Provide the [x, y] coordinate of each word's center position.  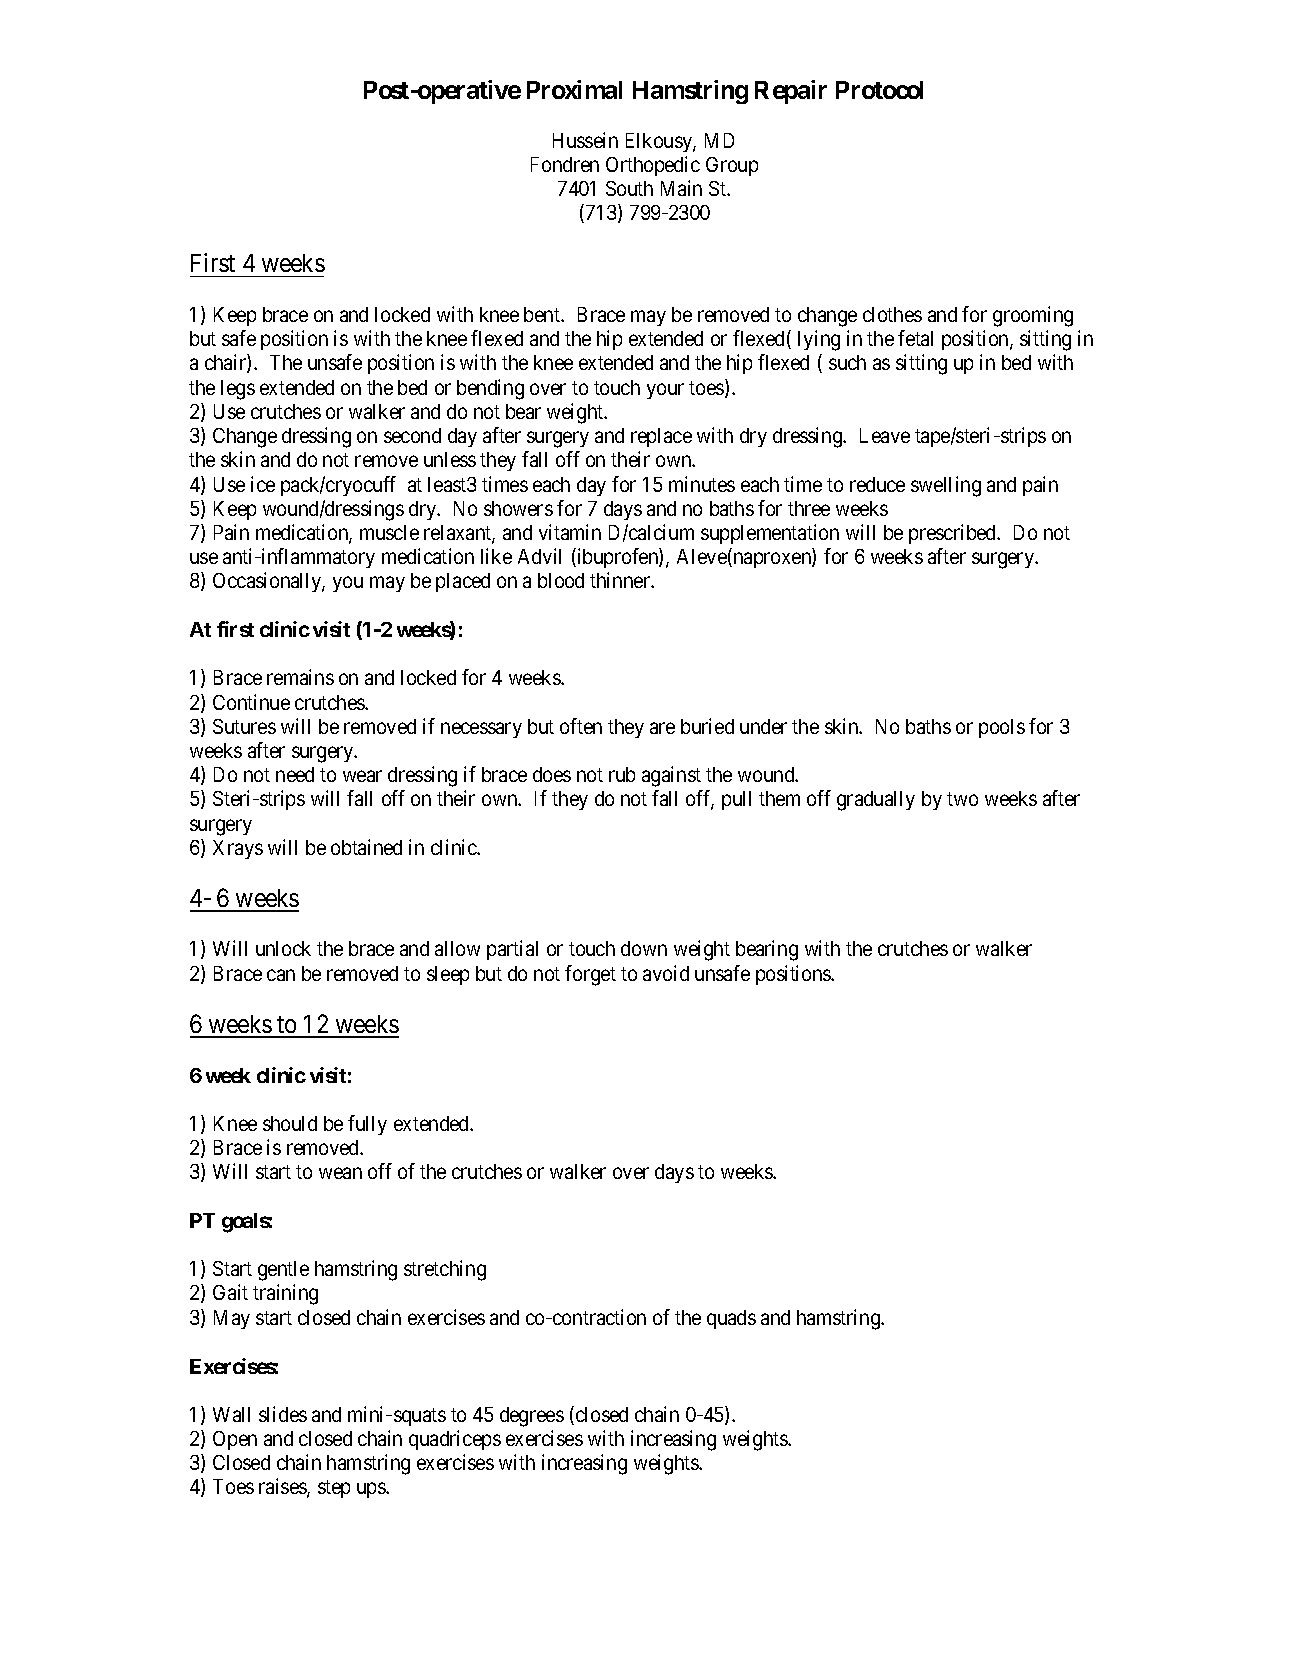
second [412, 435]
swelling [946, 486]
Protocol [879, 90]
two [962, 799]
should [290, 1123]
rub [622, 774]
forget [590, 975]
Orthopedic [653, 166]
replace [661, 437]
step [334, 1489]
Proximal [574, 89]
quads [731, 1319]
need [295, 774]
